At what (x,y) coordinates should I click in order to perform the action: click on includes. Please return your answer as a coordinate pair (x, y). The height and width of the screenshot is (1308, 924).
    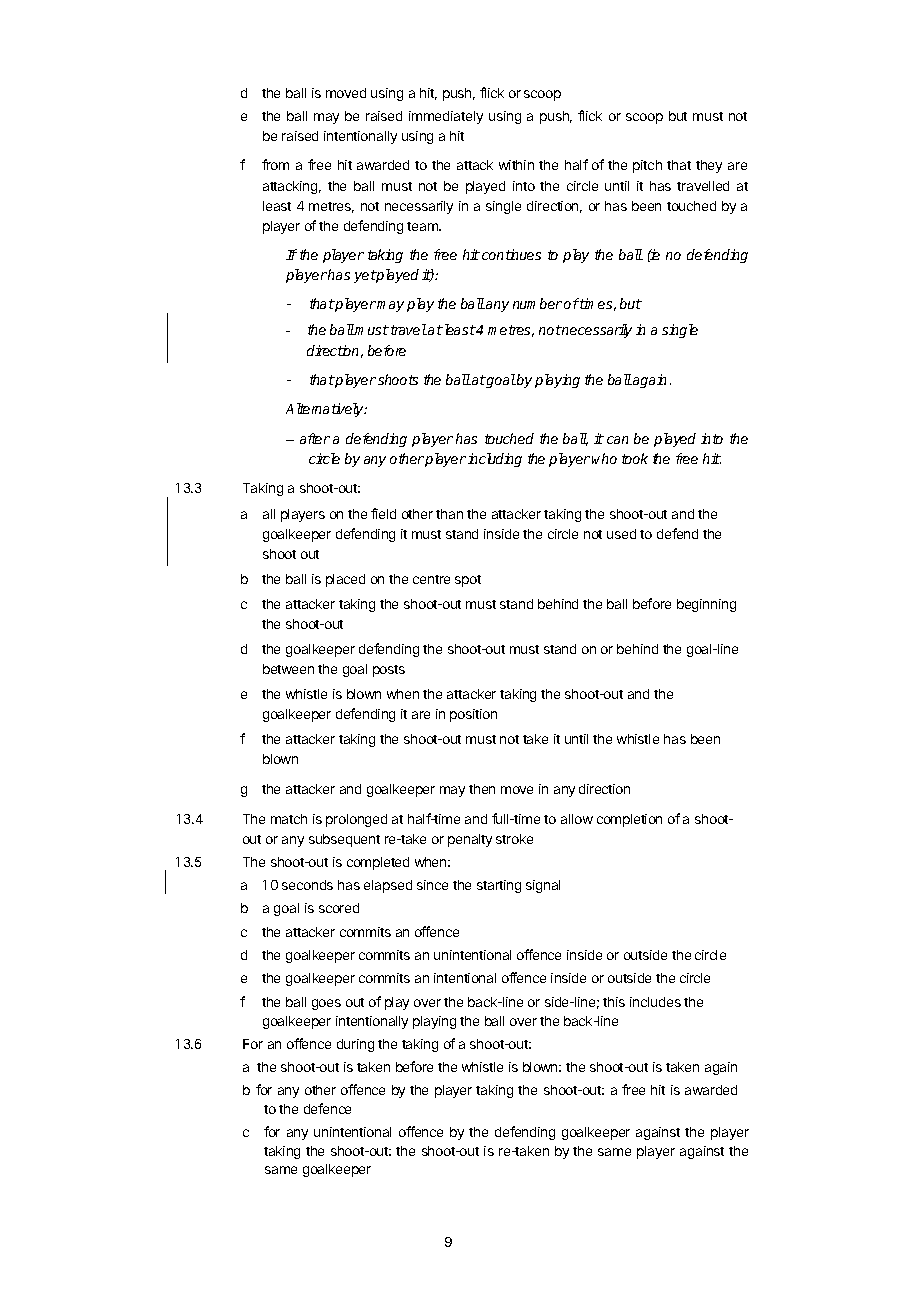
    Looking at the image, I should click on (655, 1002).
